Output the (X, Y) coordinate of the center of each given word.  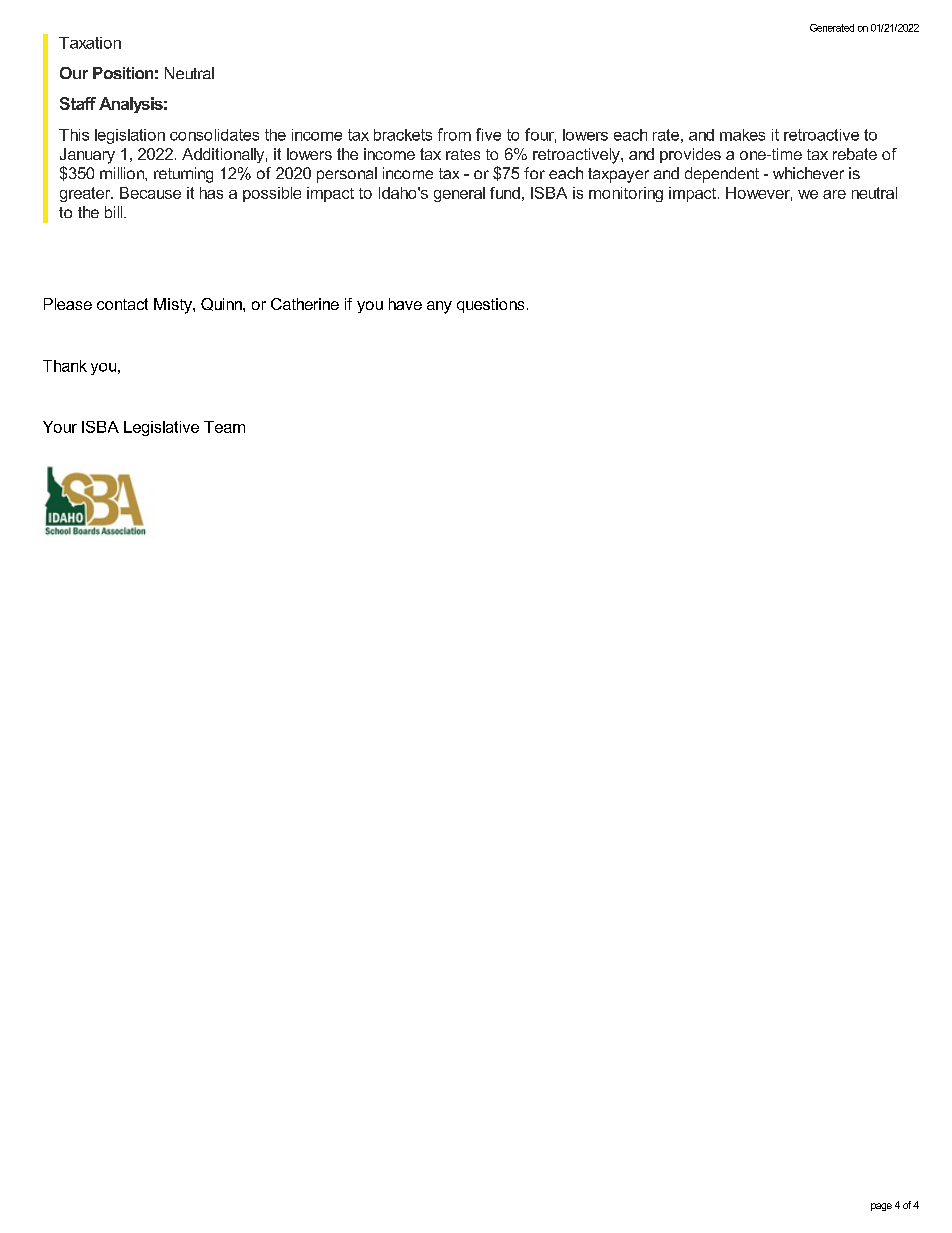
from (454, 134)
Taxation (90, 43)
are (834, 194)
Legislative (161, 428)
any (439, 307)
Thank (65, 366)
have (405, 304)
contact (122, 304)
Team (224, 427)
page (881, 1207)
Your (60, 427)
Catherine (305, 304)
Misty (174, 306)
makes (742, 135)
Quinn (222, 304)
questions (490, 305)
